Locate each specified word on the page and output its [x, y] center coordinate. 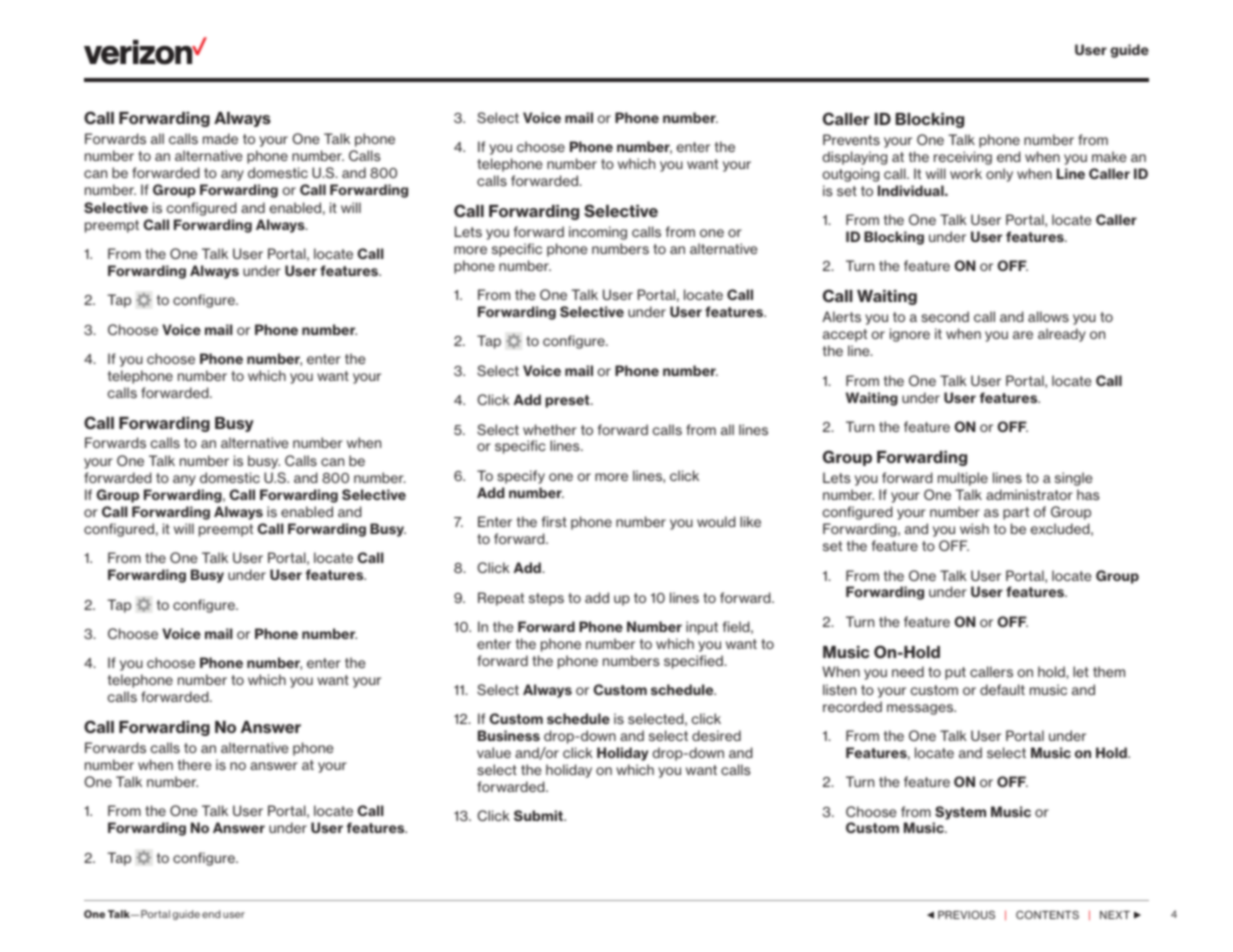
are [1023, 335]
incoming [598, 233]
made [220, 138]
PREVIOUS [966, 914]
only [999, 175]
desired [716, 735]
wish [974, 528]
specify [521, 477]
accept [845, 335]
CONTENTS [1047, 914]
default [1002, 689]
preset [568, 401]
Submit [539, 816]
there [194, 764]
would [716, 521]
